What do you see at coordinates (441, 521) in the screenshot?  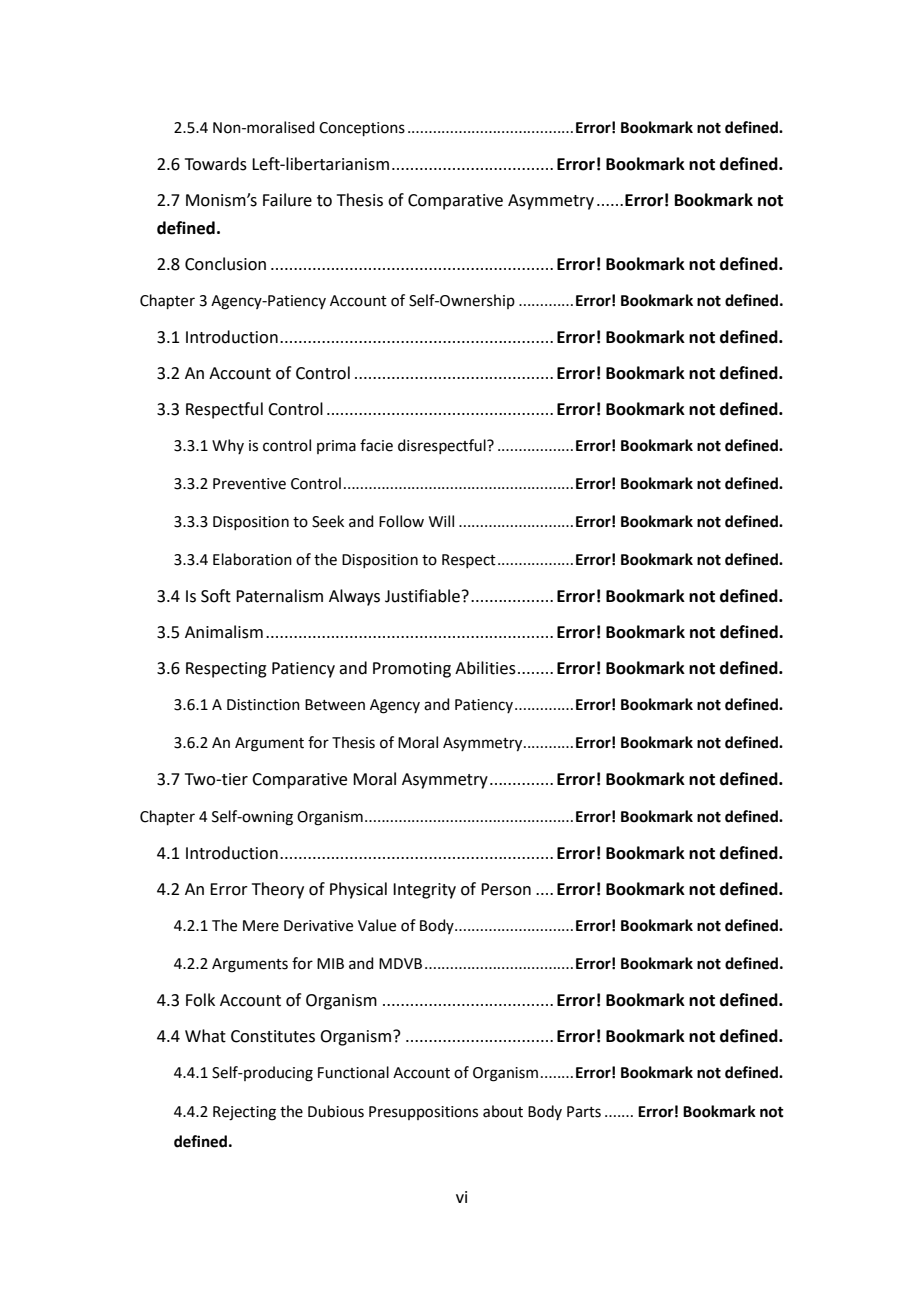 I see `Will` at bounding box center [441, 521].
